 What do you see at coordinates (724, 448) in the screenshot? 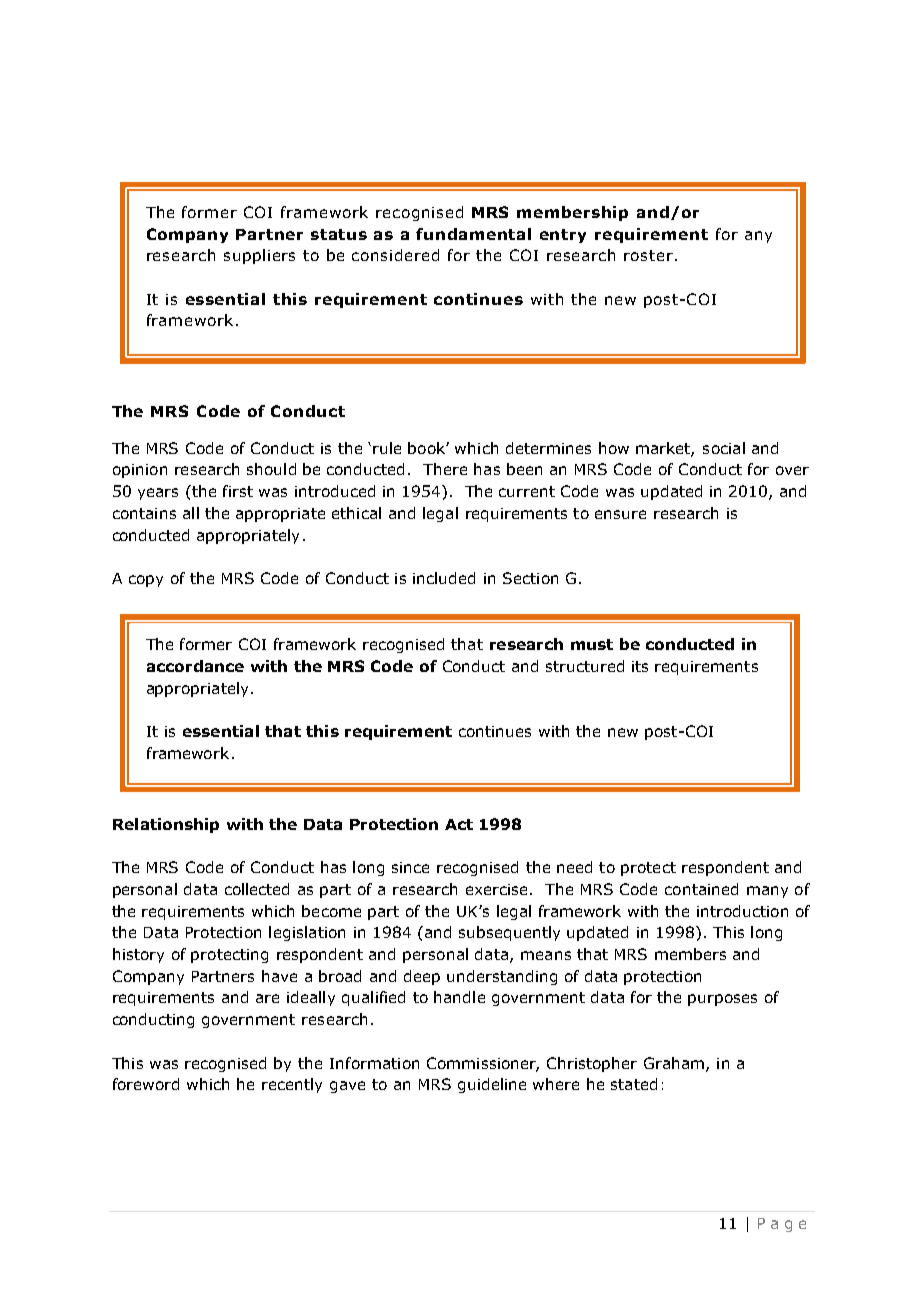
I see `social` at bounding box center [724, 448].
